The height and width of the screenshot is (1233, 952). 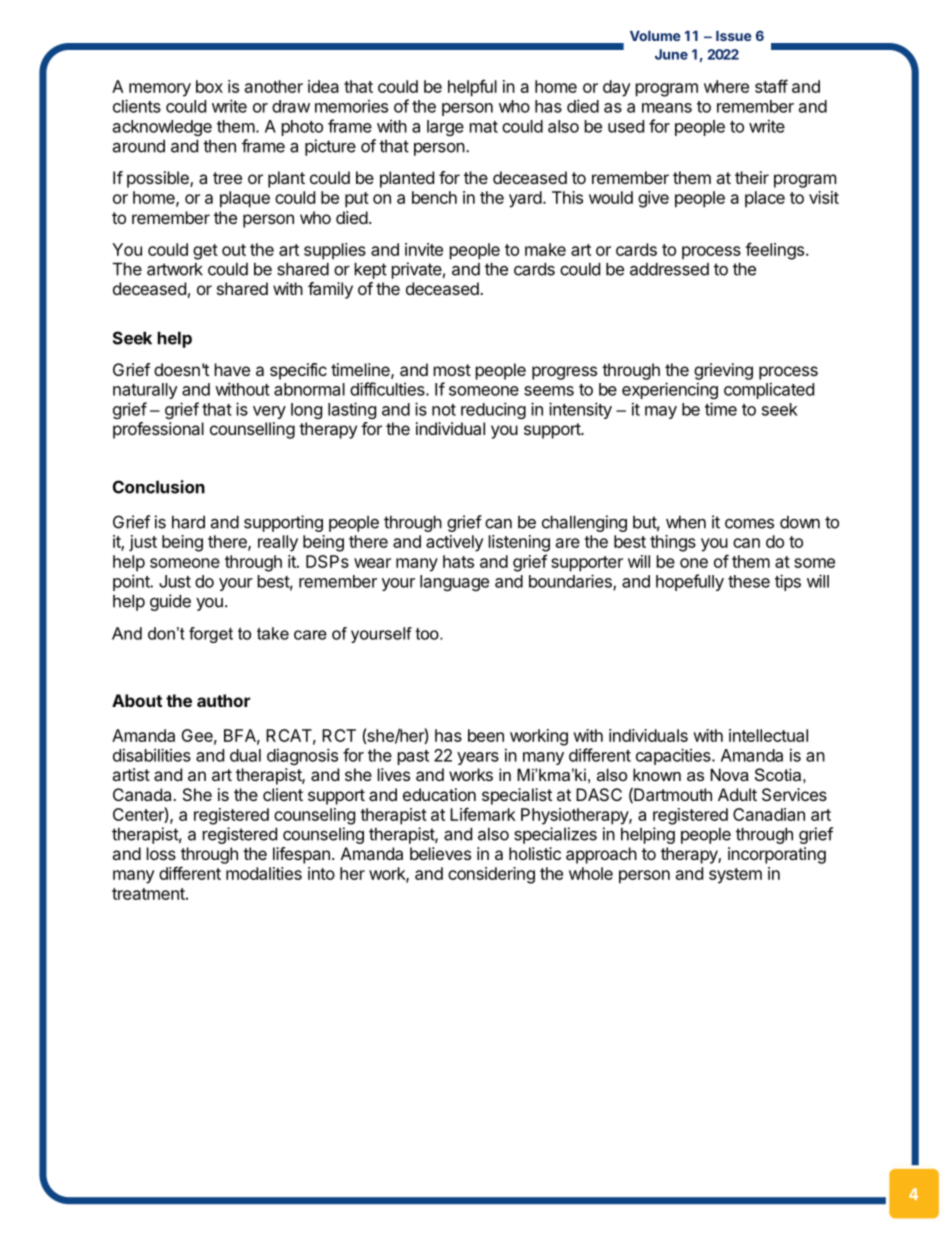 What do you see at coordinates (749, 581) in the screenshot?
I see `these` at bounding box center [749, 581].
